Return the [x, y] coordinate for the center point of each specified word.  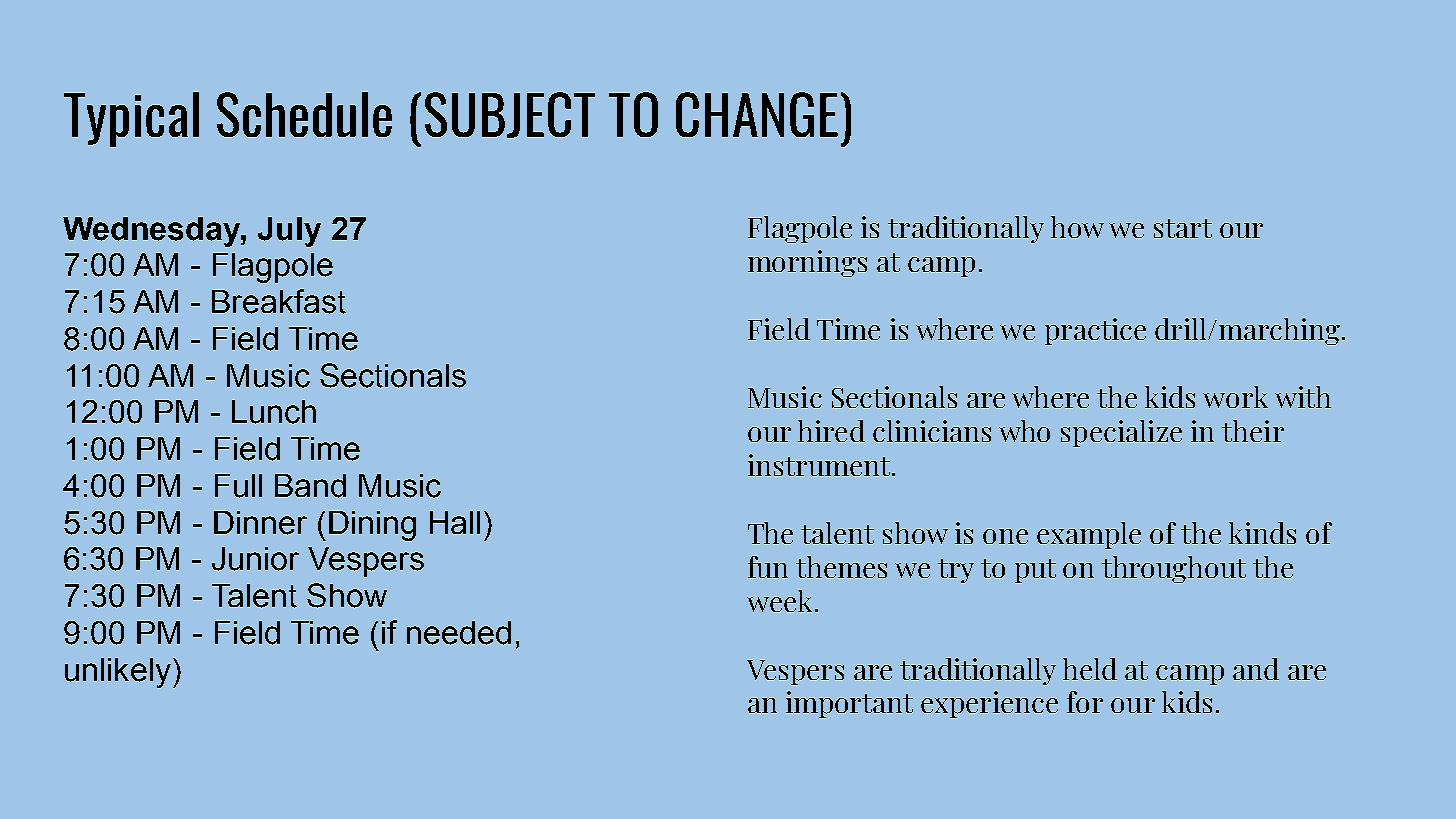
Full [238, 486]
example [1089, 535]
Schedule [304, 114]
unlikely [118, 673]
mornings [807, 263]
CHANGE [757, 114]
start [1183, 228]
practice [1095, 331]
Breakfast [279, 301]
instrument [820, 465]
